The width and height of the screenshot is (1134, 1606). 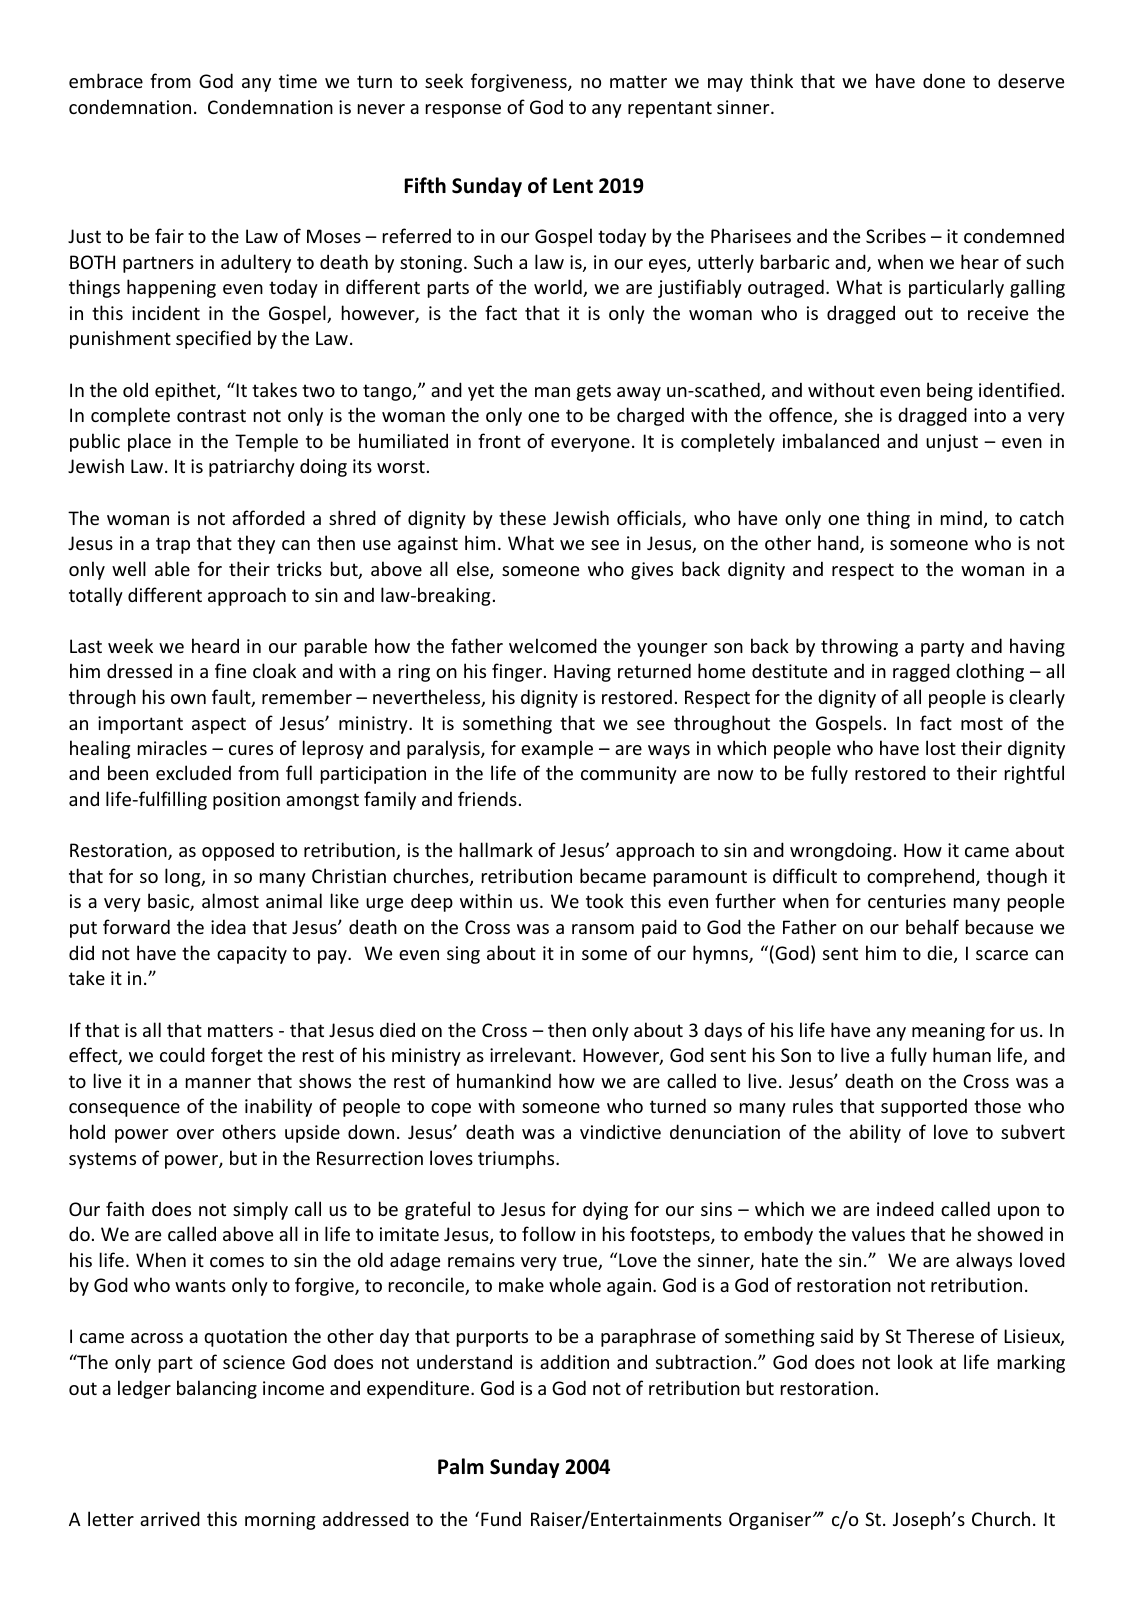 What do you see at coordinates (553, 645) in the screenshot?
I see `welcomed` at bounding box center [553, 645].
